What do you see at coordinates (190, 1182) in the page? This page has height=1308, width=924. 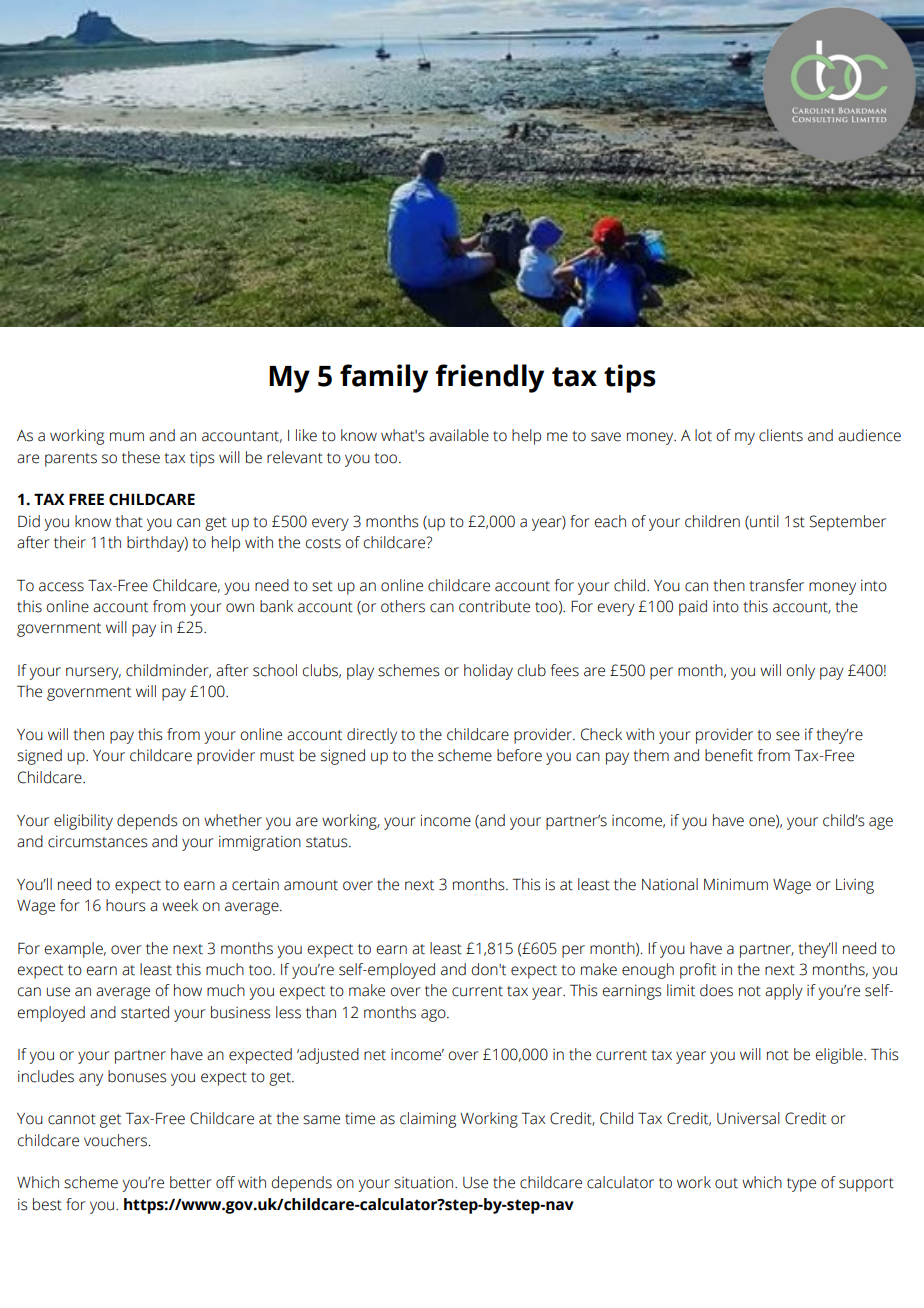 I see `better` at bounding box center [190, 1182].
